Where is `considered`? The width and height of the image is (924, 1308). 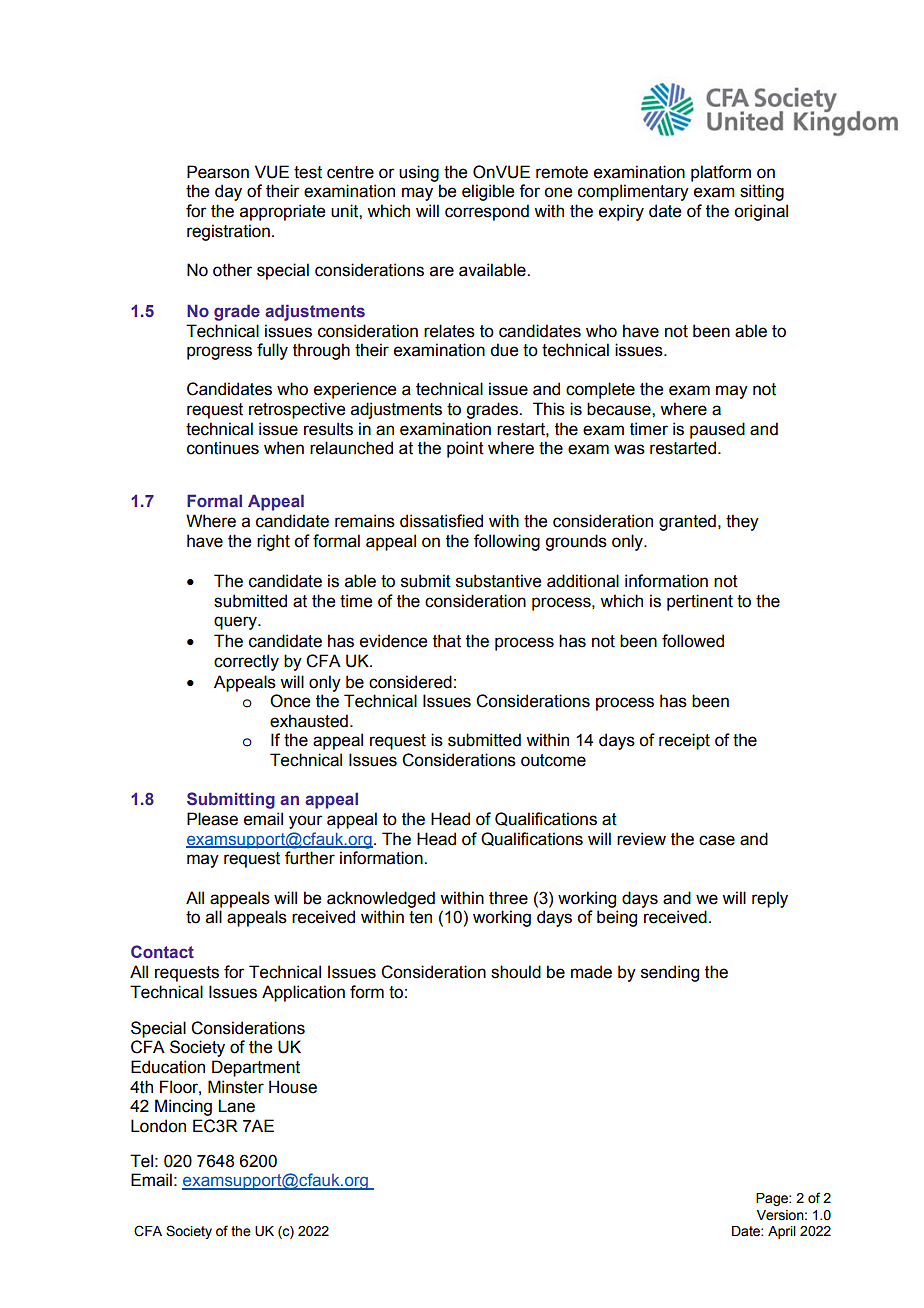
considered is located at coordinates (410, 682).
